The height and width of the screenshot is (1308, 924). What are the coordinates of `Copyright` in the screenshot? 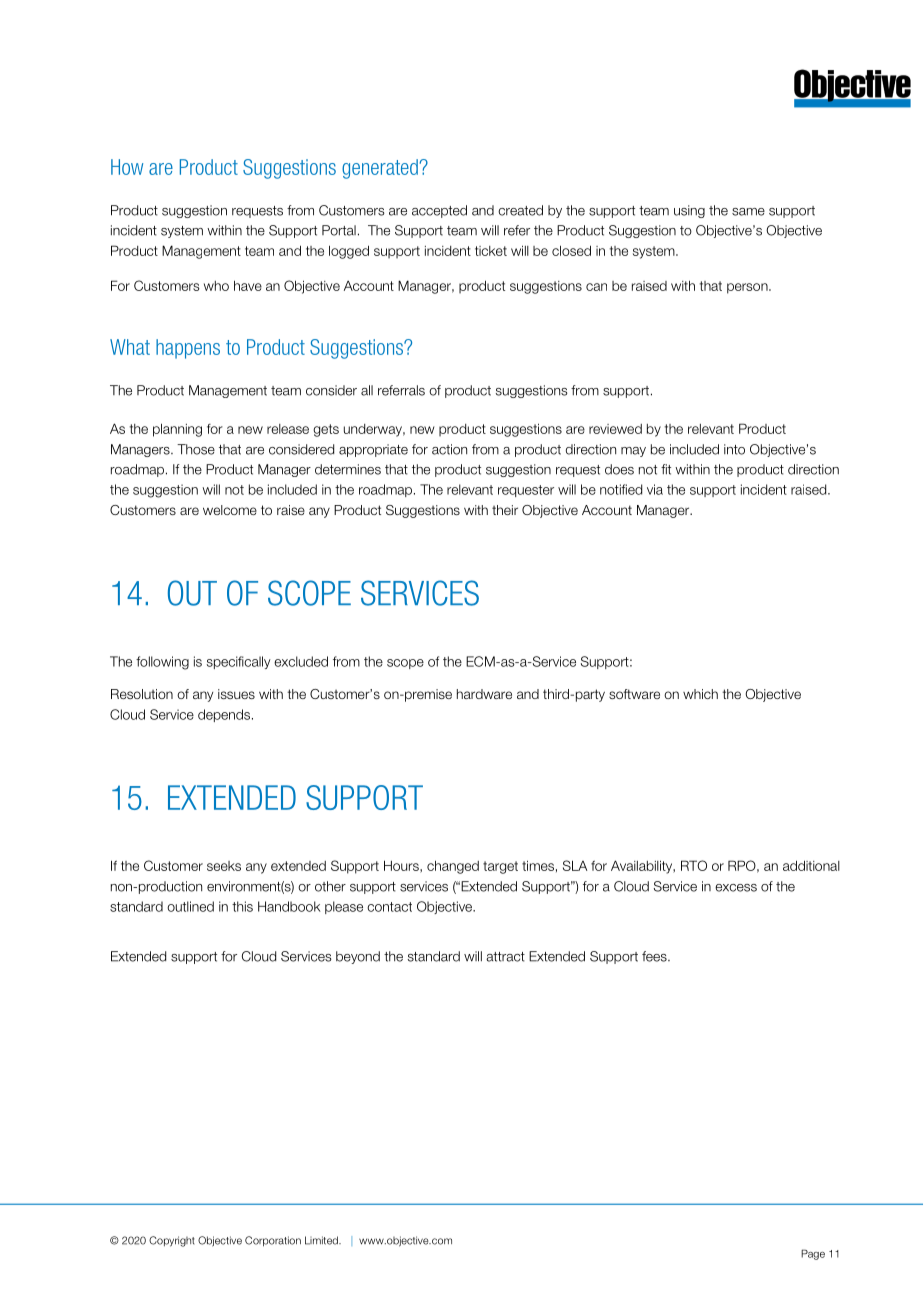 It's located at (172, 1241).
